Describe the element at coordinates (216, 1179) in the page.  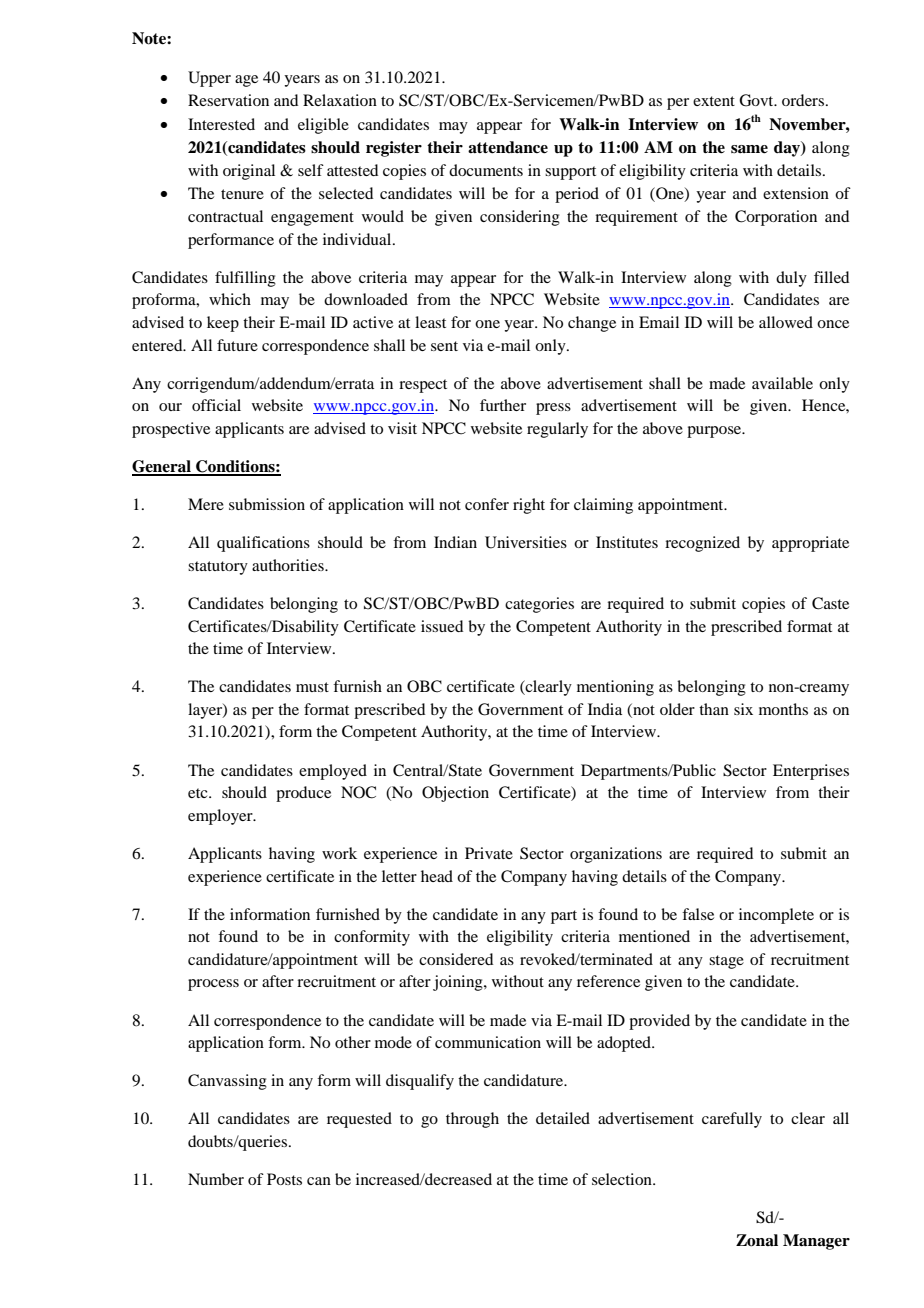
I see `Number` at that location.
